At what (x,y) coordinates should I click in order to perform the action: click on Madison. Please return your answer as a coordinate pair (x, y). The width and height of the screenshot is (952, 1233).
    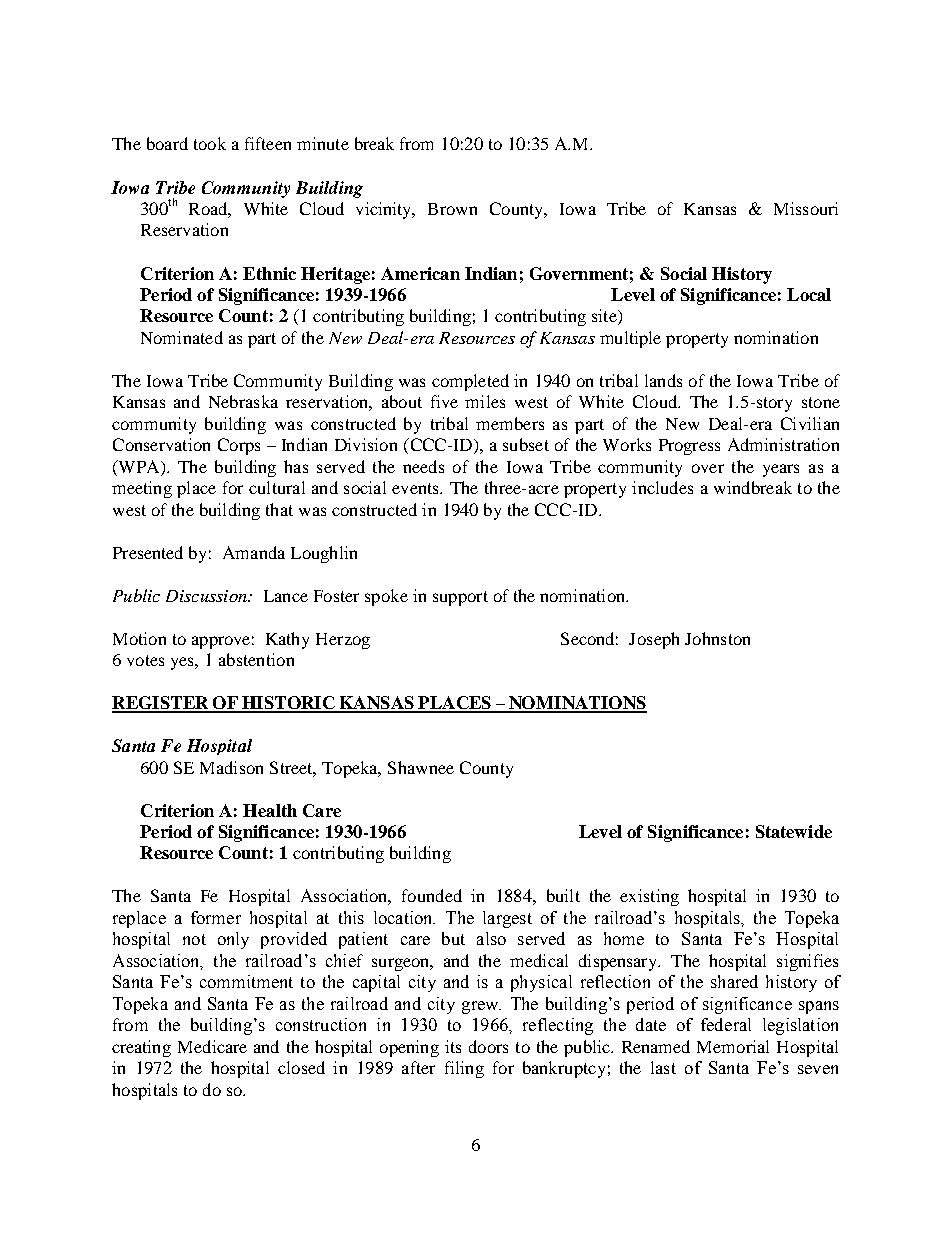
    Looking at the image, I should click on (231, 767).
